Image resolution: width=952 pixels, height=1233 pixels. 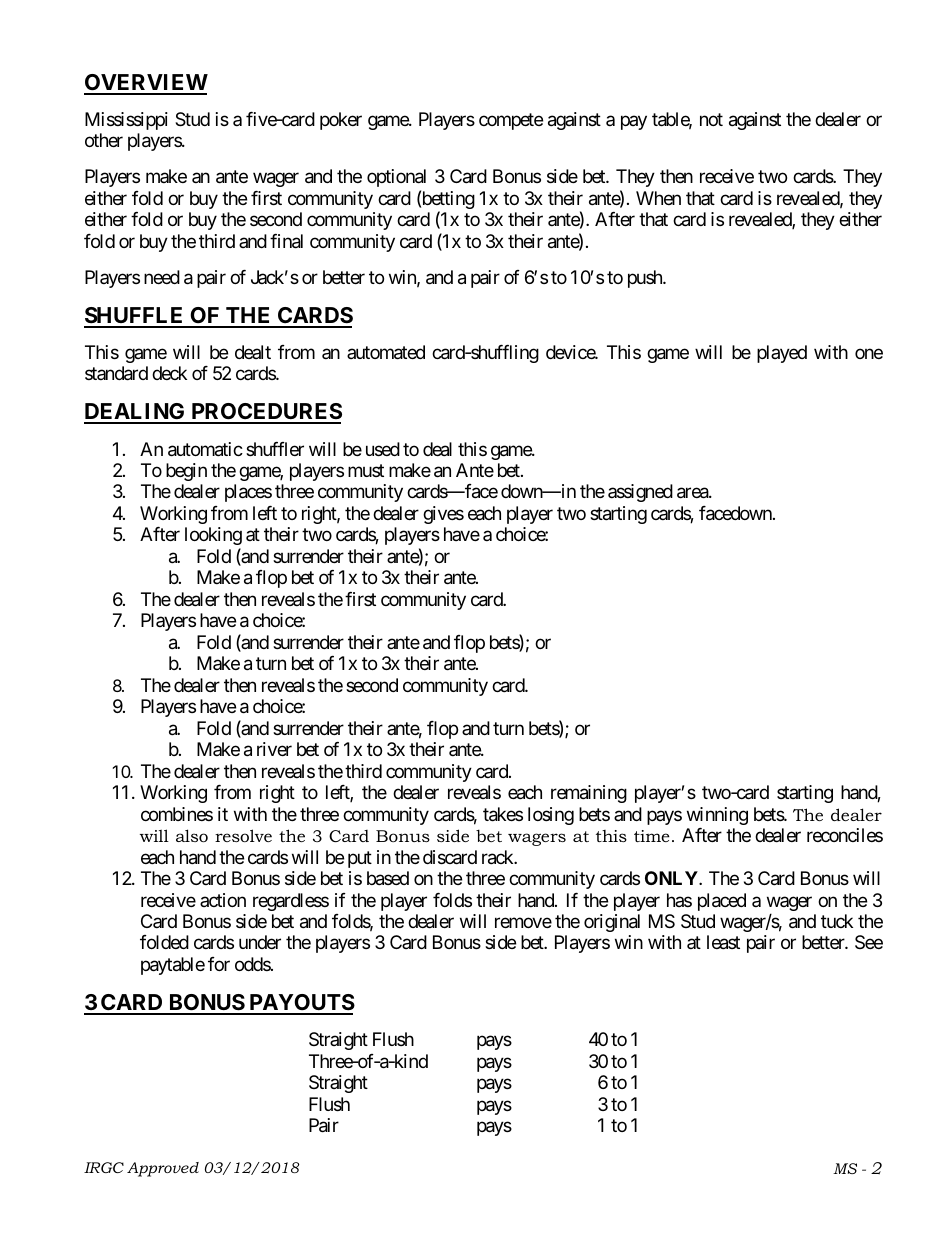 I want to click on Mississippi, so click(x=126, y=121).
